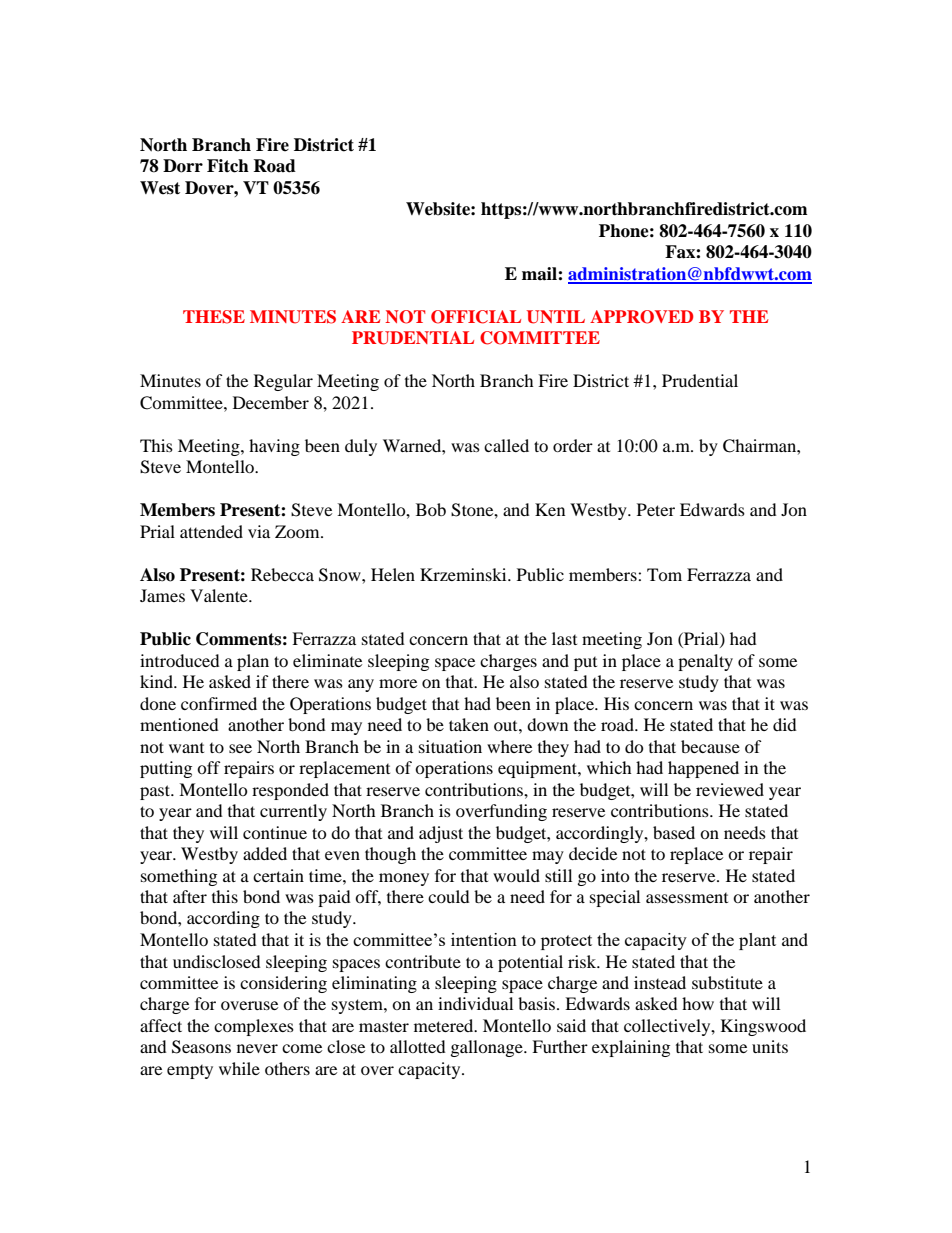 The image size is (952, 1233). I want to click on APPROVED, so click(641, 317).
